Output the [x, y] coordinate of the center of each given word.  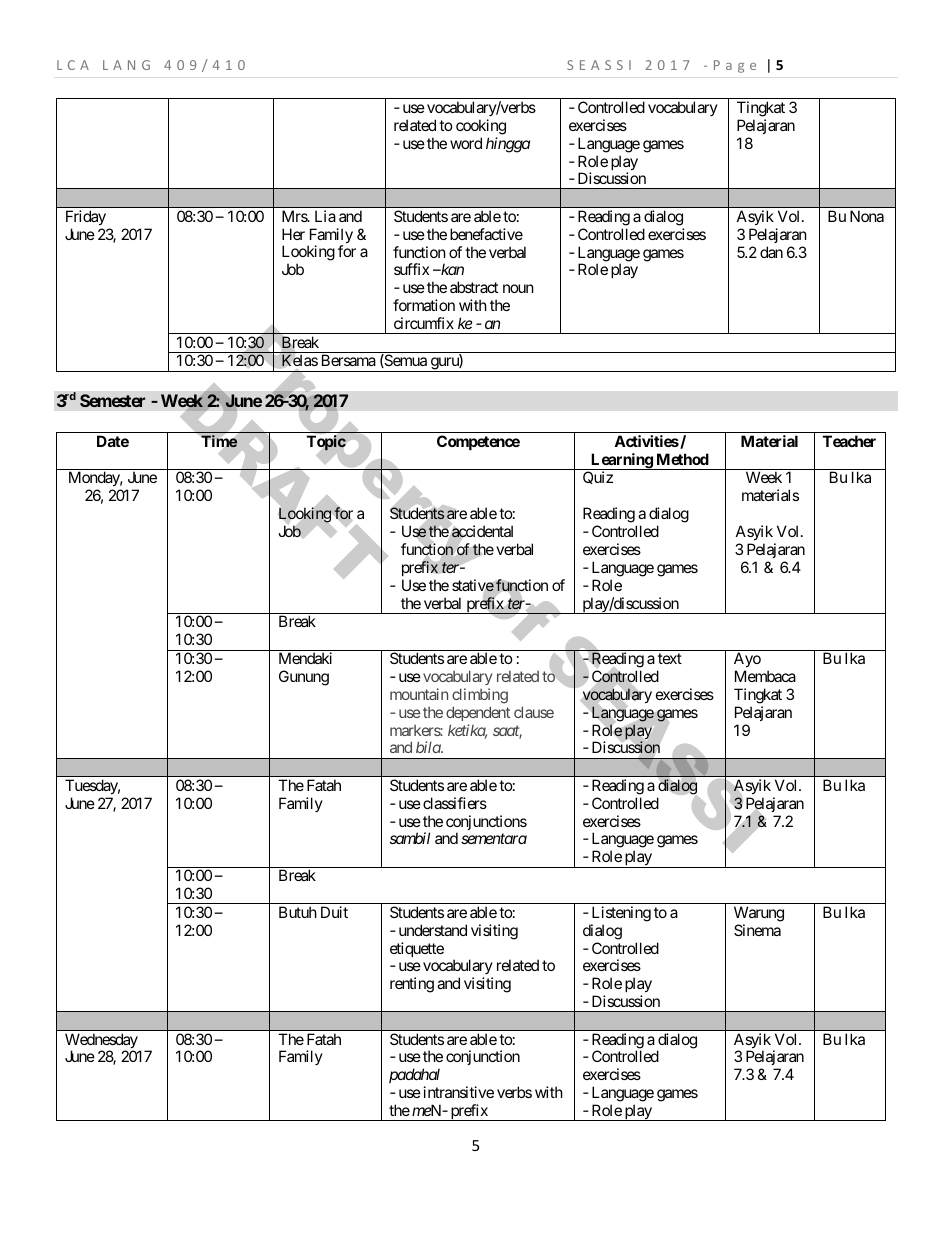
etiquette [417, 949]
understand [433, 930]
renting [412, 985]
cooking [481, 127]
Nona [867, 216]
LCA [73, 65]
